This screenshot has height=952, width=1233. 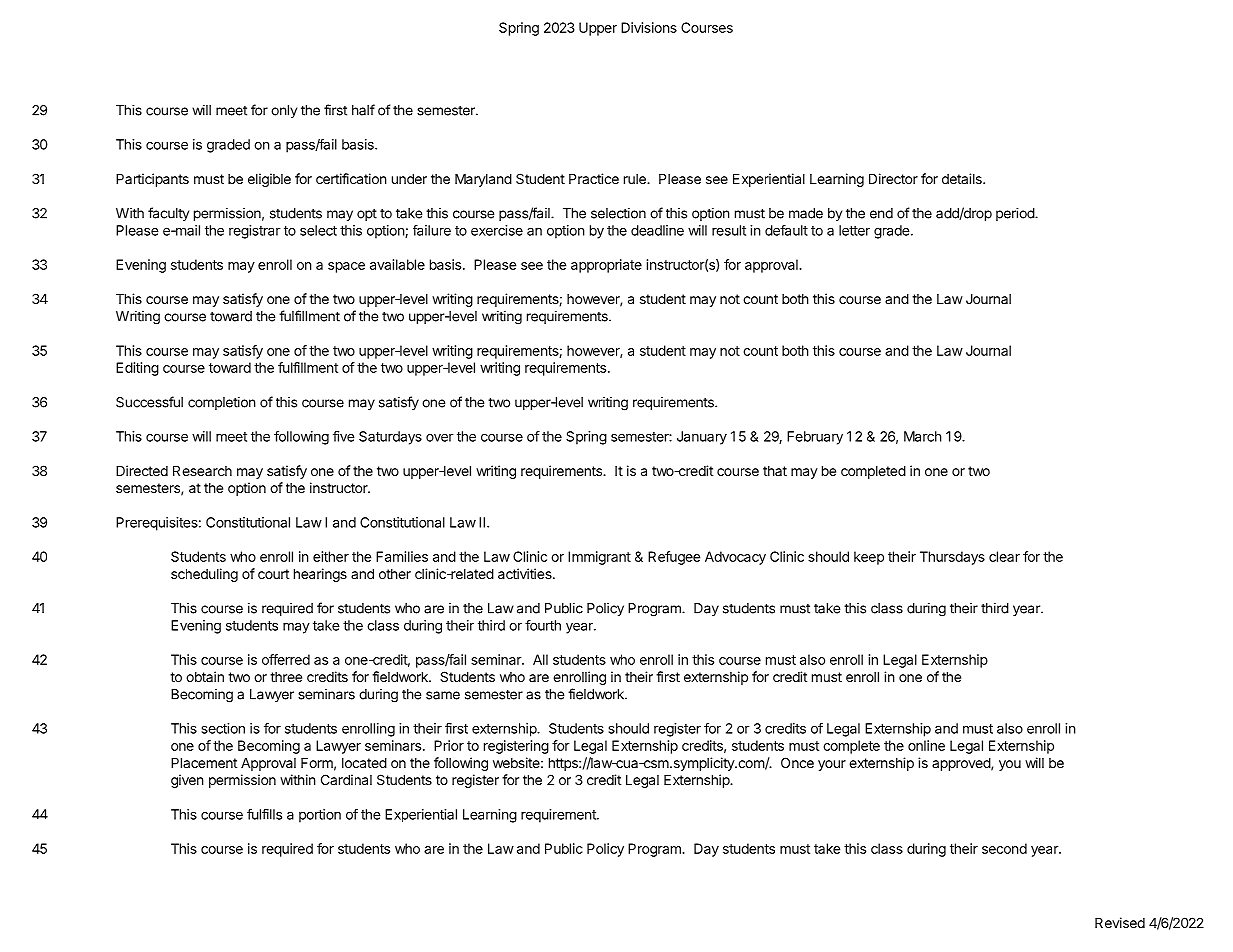 I want to click on fourth, so click(x=543, y=625).
